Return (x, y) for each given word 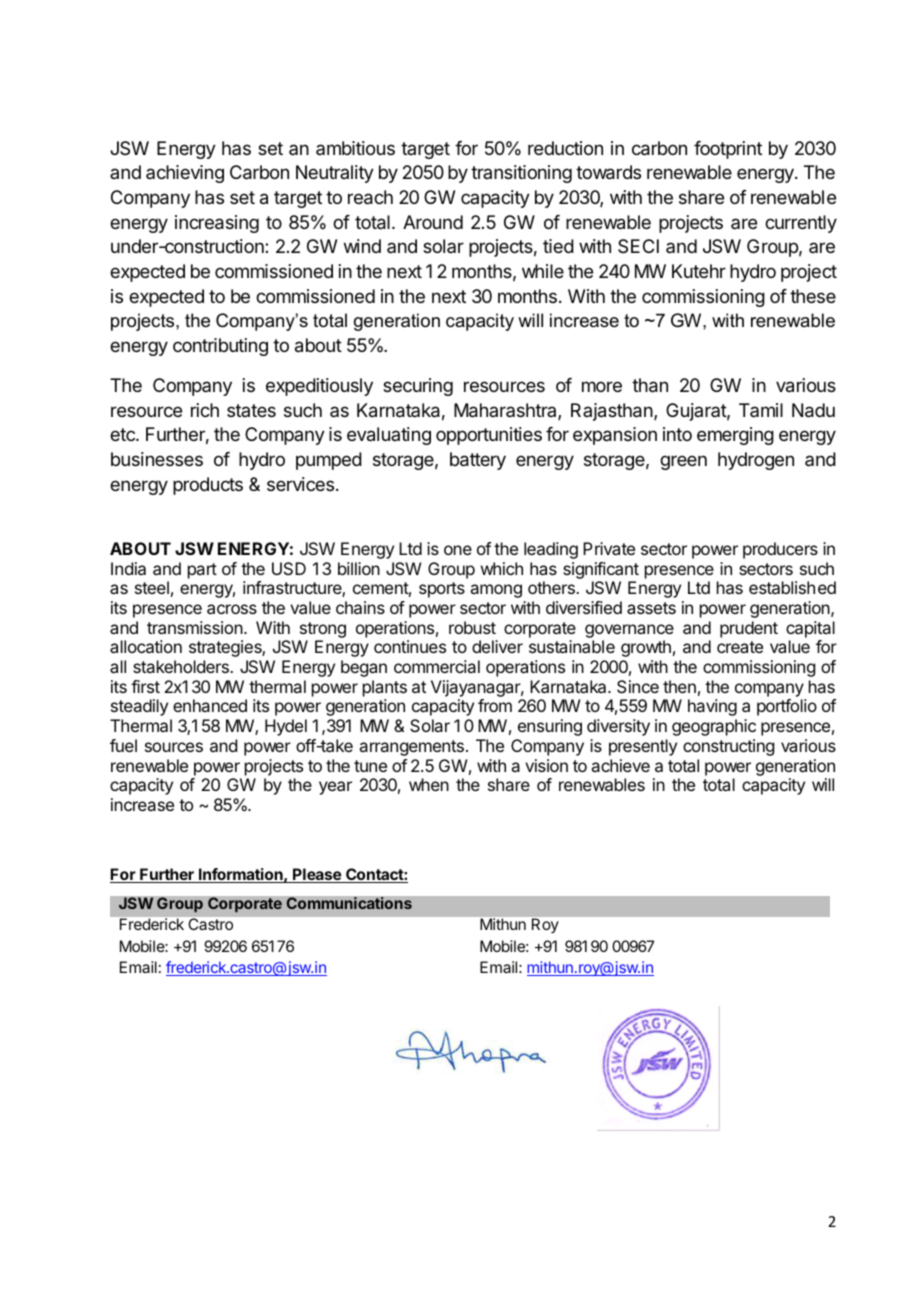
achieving (185, 174)
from (495, 705)
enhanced (210, 705)
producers (780, 550)
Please (317, 875)
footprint (728, 150)
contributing (220, 347)
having (712, 707)
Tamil (761, 410)
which (502, 568)
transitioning (521, 174)
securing (418, 387)
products (208, 486)
